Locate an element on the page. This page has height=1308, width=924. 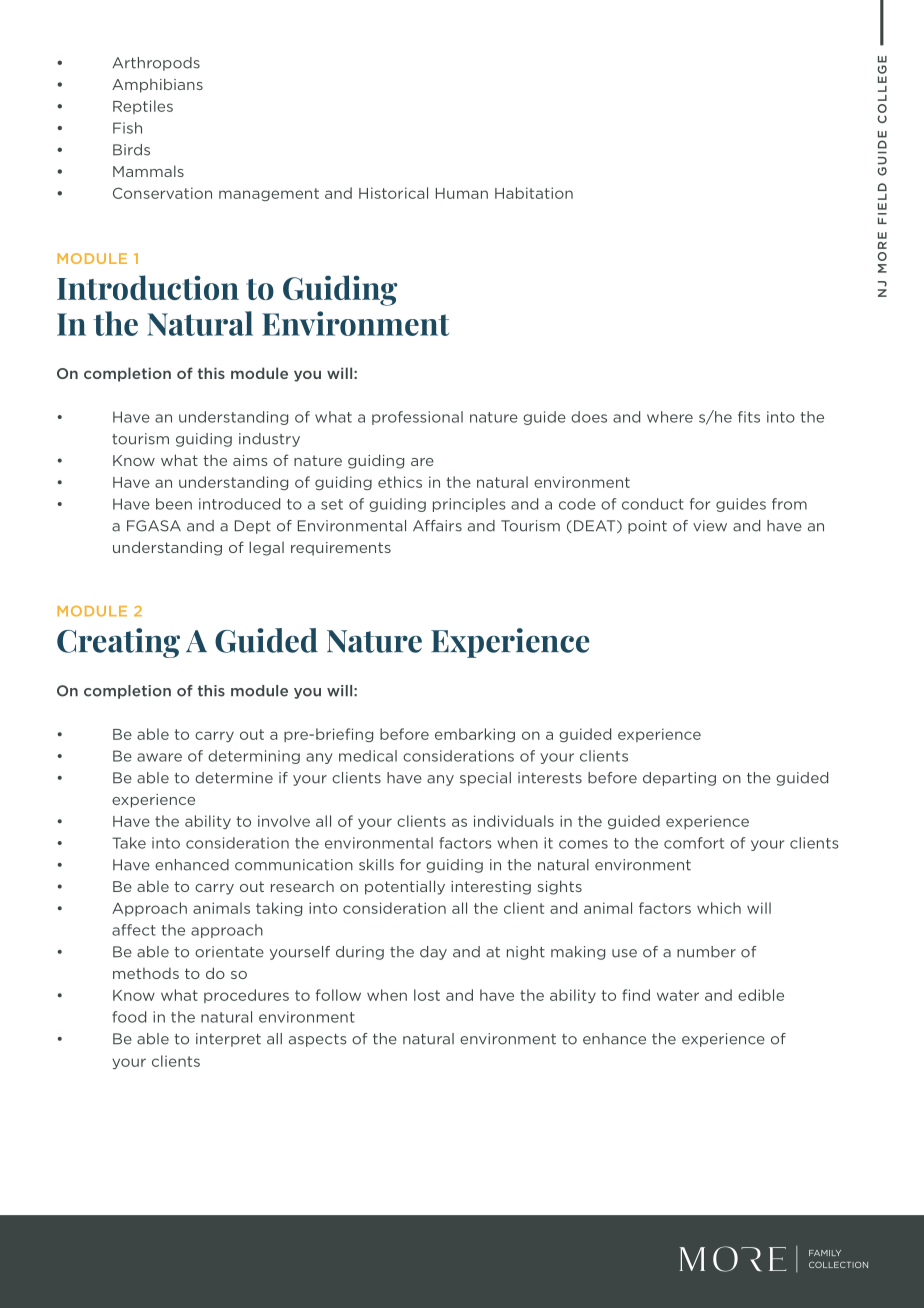
departing is located at coordinates (679, 779).
